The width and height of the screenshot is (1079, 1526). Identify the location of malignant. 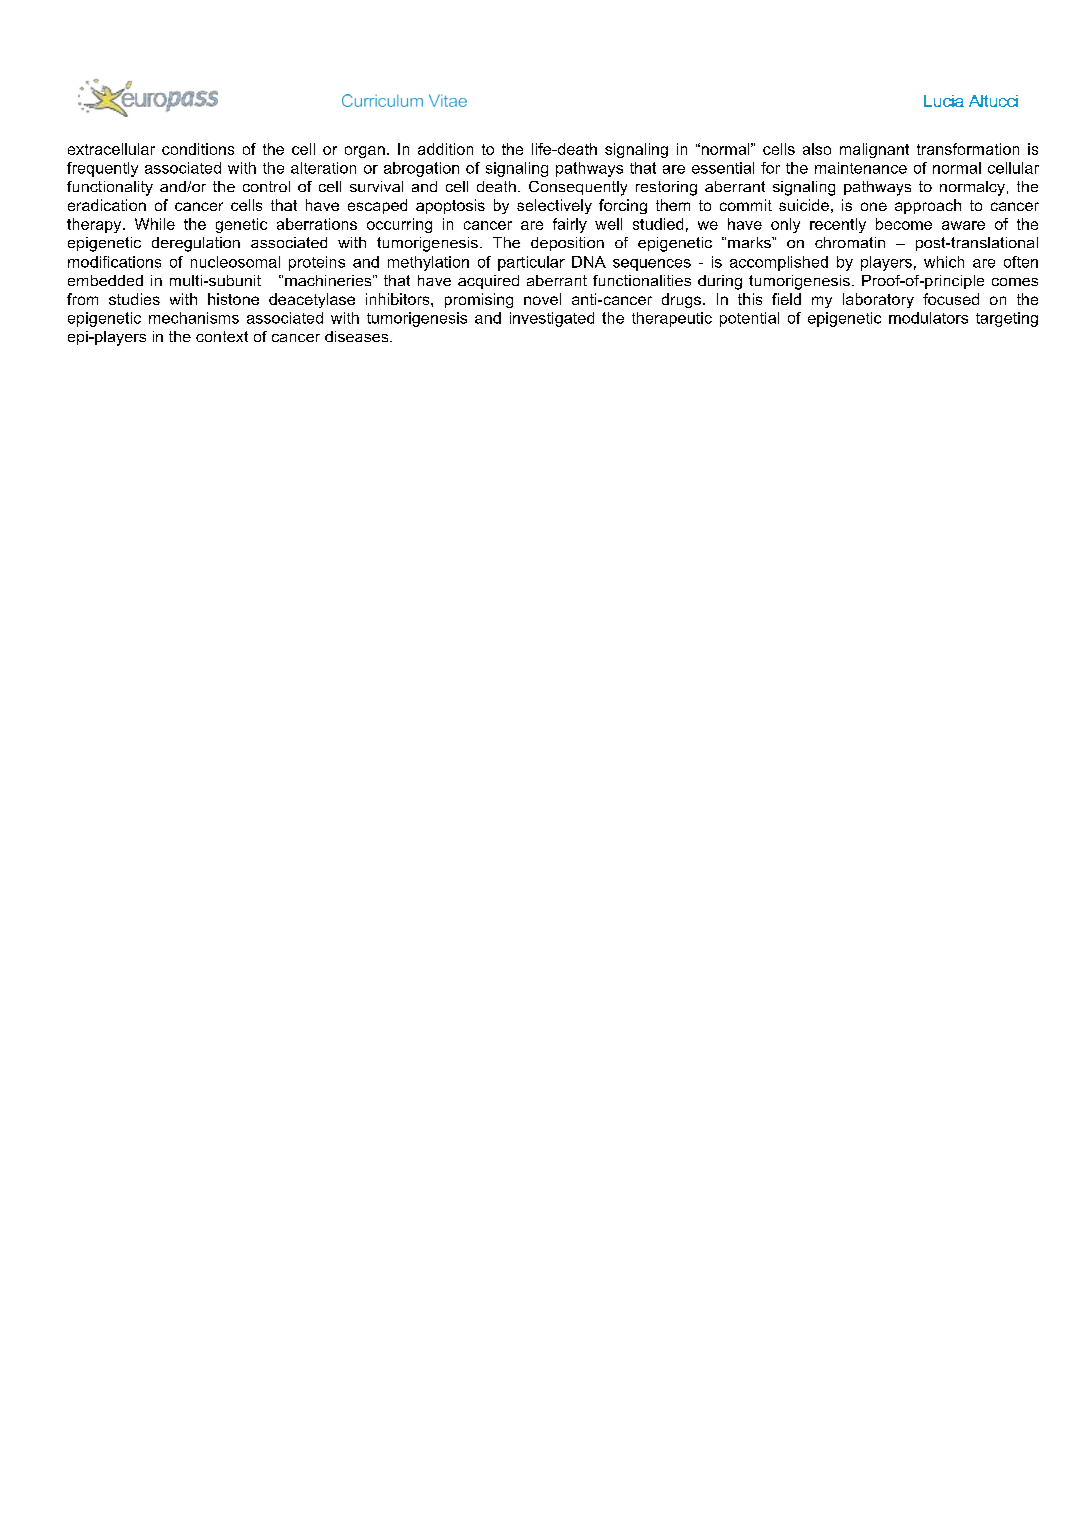
(874, 150).
